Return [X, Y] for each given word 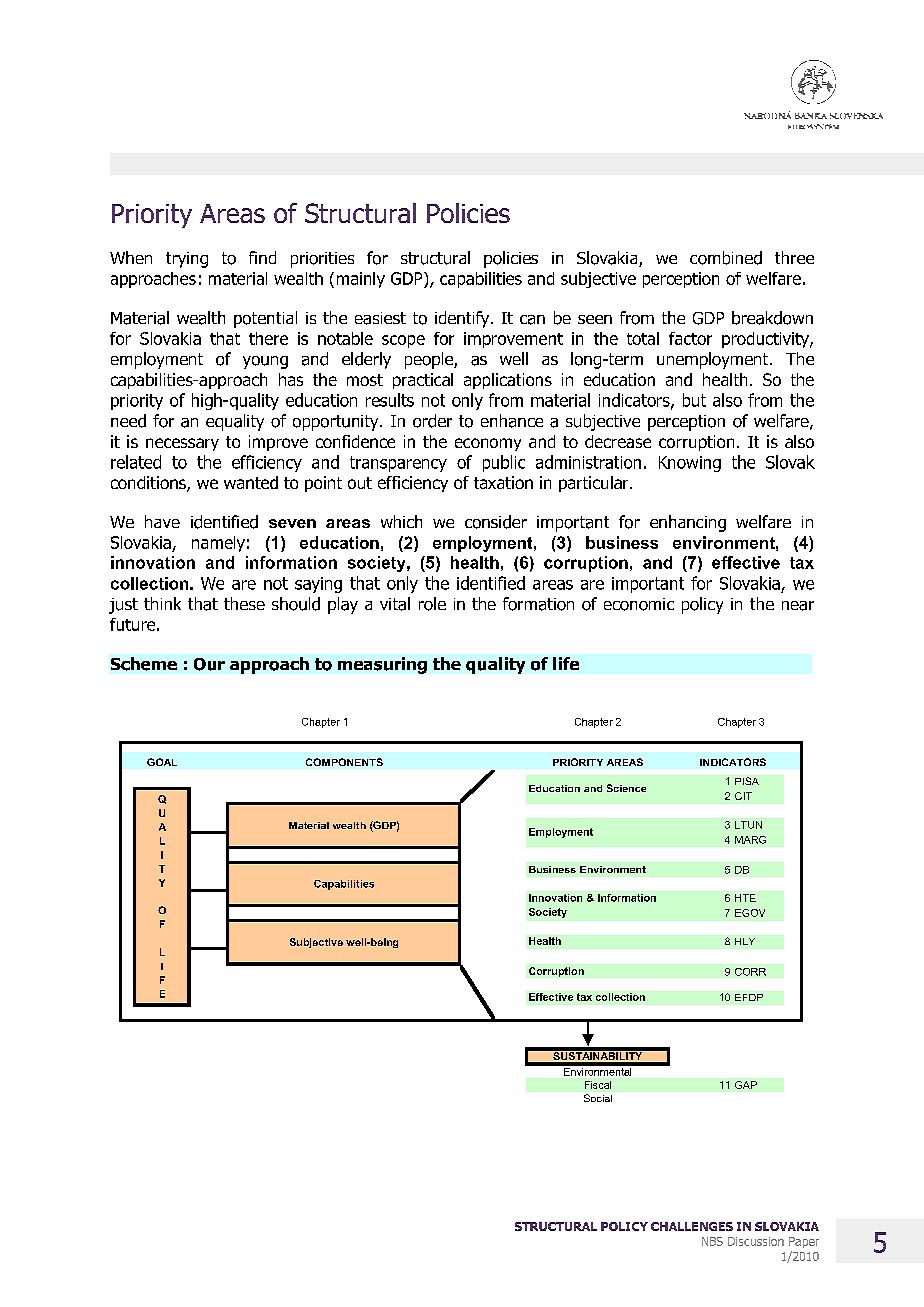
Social [598, 1098]
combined [726, 258]
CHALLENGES [692, 1226]
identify [463, 319]
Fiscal [598, 1085]
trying [187, 260]
